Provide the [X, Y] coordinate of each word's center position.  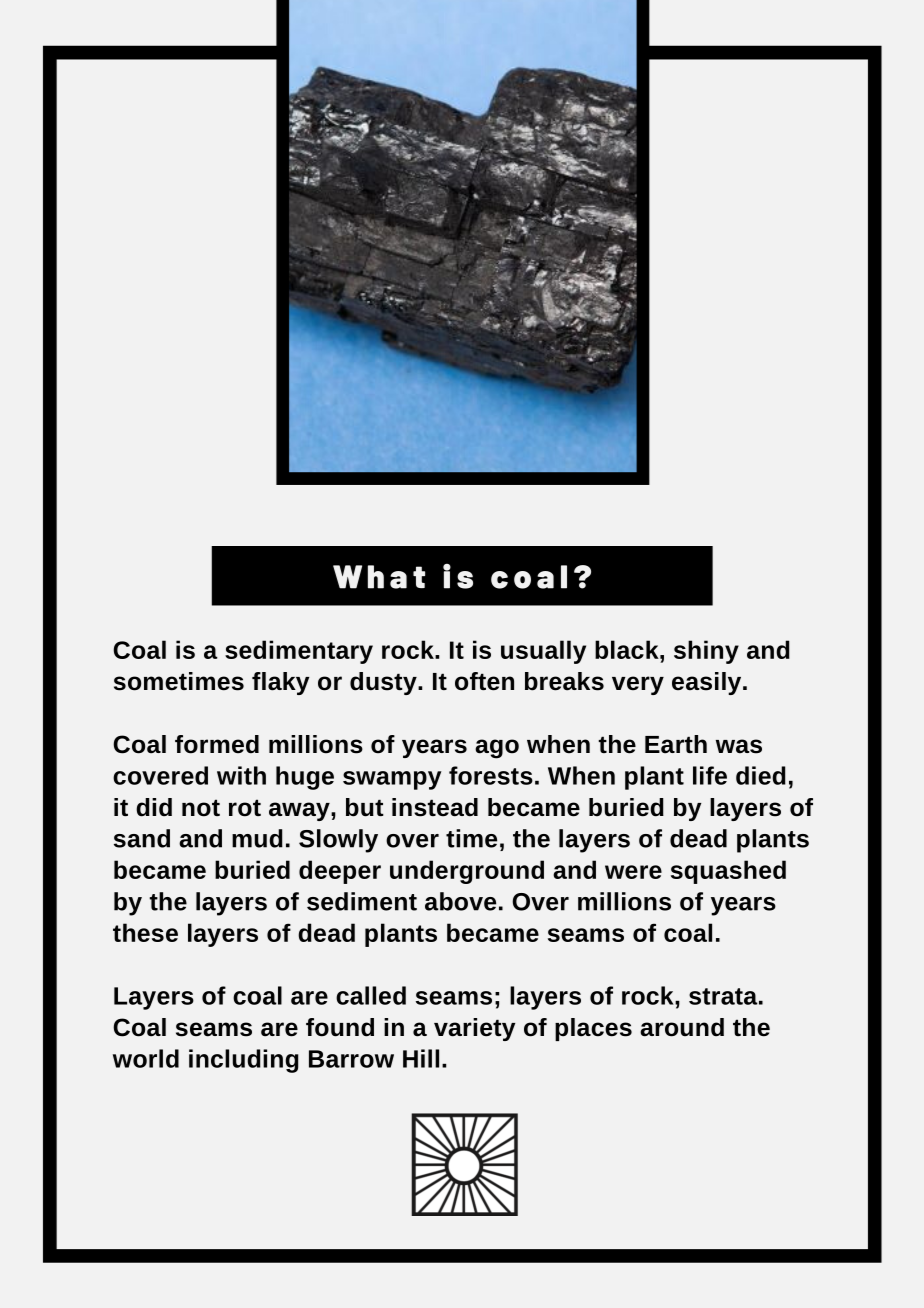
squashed [728, 872]
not [201, 808]
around [682, 1027]
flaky [280, 683]
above [460, 901]
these [145, 932]
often [484, 681]
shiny [706, 652]
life [710, 775]
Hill [421, 1058]
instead [435, 807]
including [244, 1061]
